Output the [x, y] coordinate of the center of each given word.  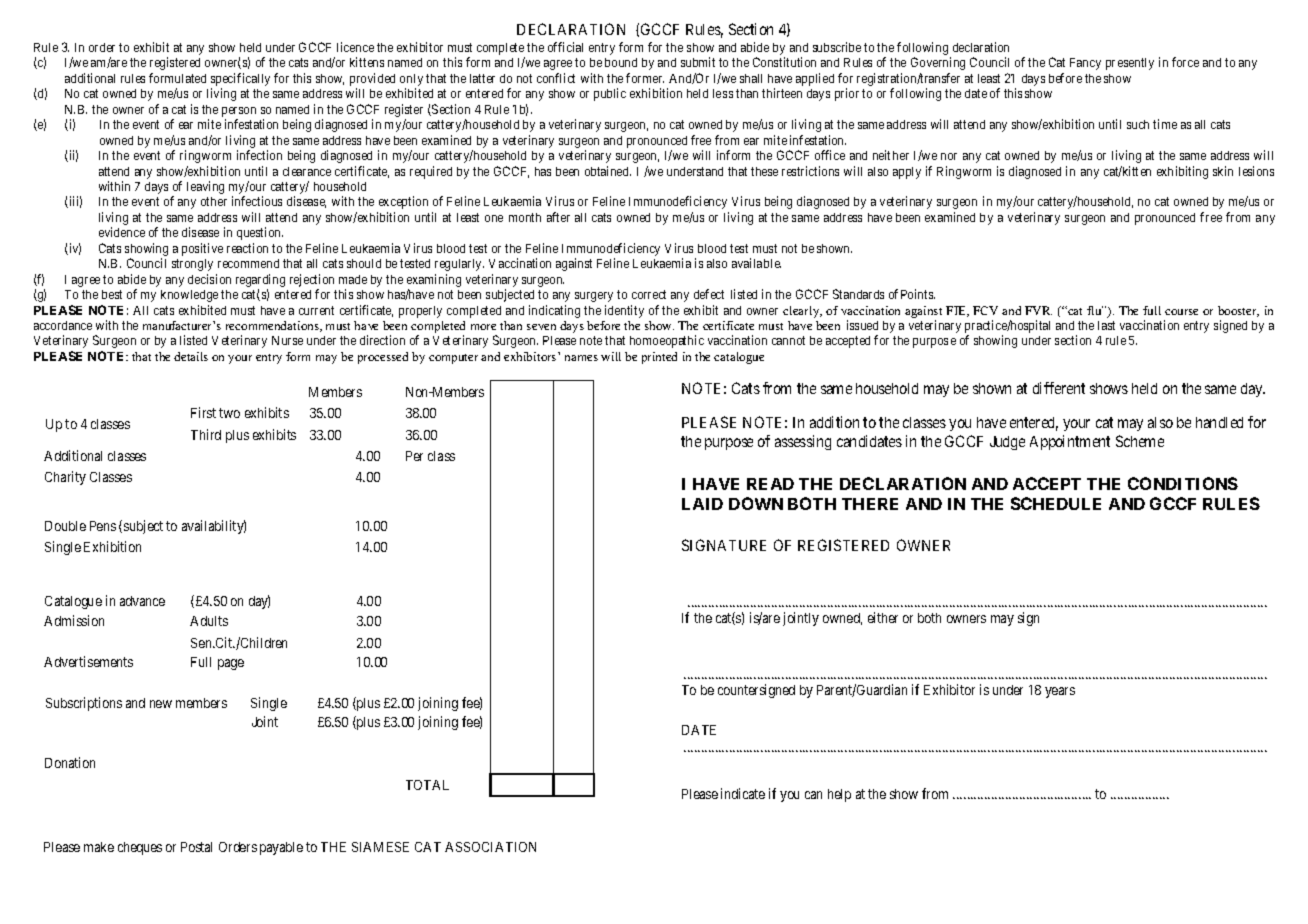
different [1059, 388]
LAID [702, 504]
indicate [743, 793]
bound [621, 62]
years [1060, 692]
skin [1223, 171]
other [214, 201]
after [558, 217]
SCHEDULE [1056, 503]
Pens [103, 526]
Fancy [1085, 64]
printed [659, 358]
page [231, 664]
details [191, 356]
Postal [196, 847]
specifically [240, 79]
